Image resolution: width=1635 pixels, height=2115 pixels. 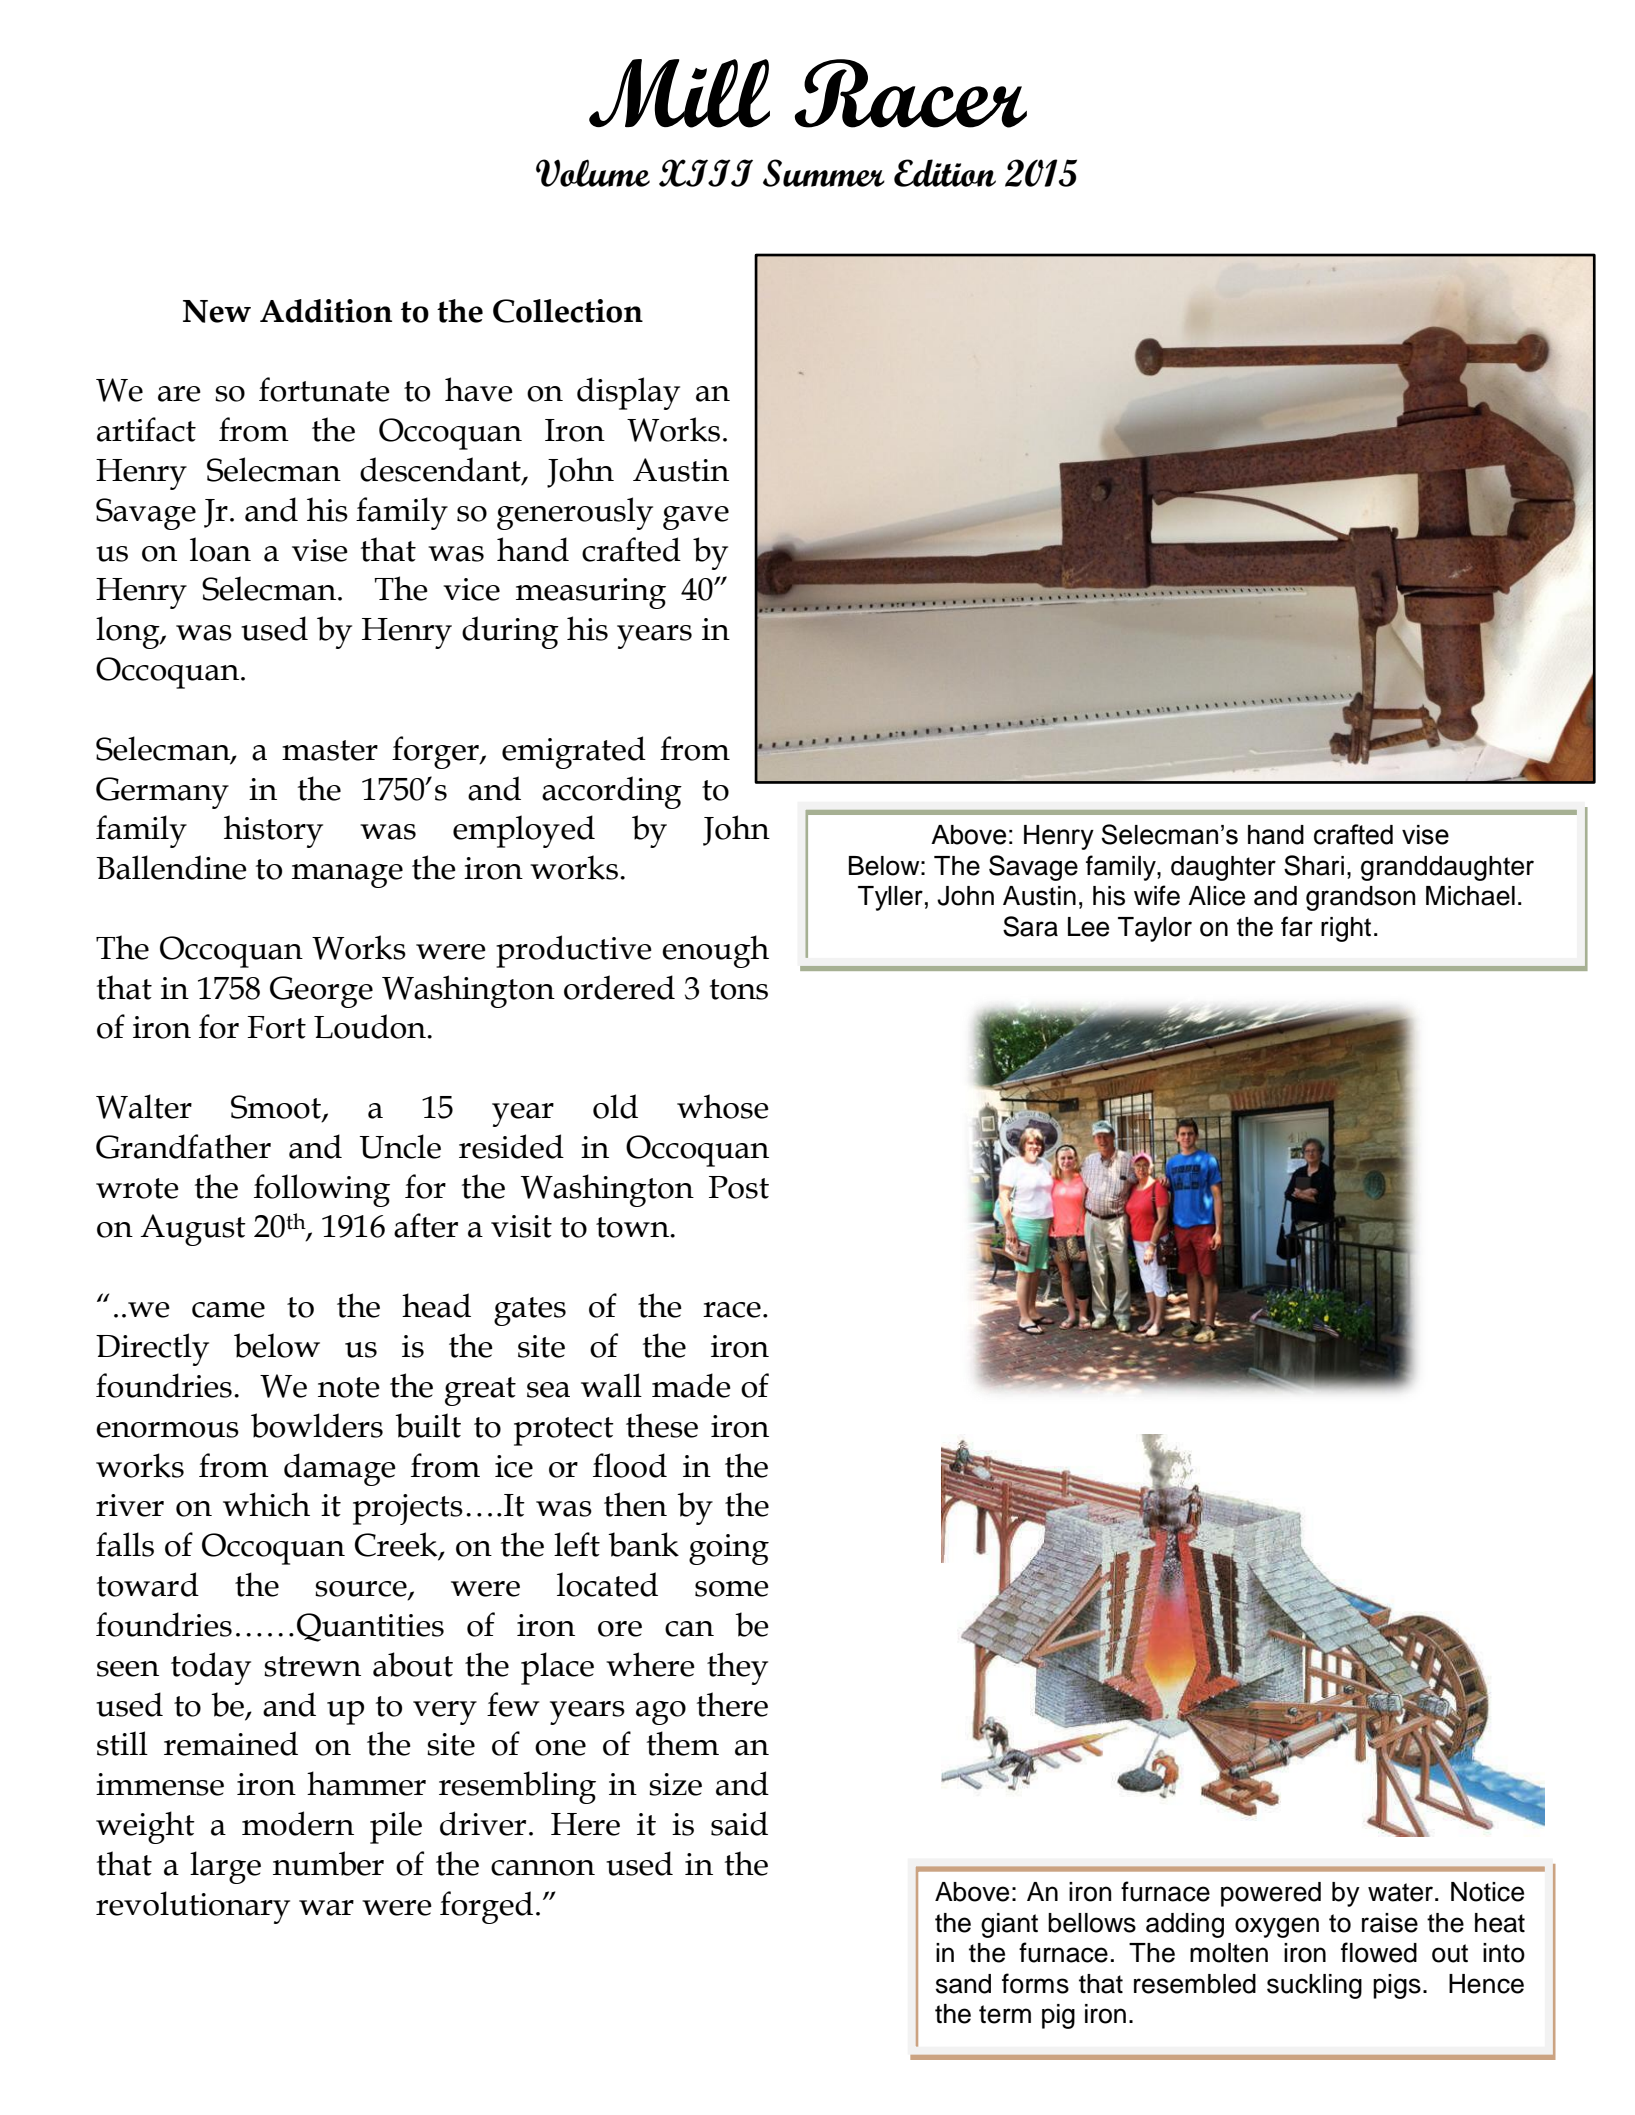 I want to click on Shari, so click(x=1314, y=865).
